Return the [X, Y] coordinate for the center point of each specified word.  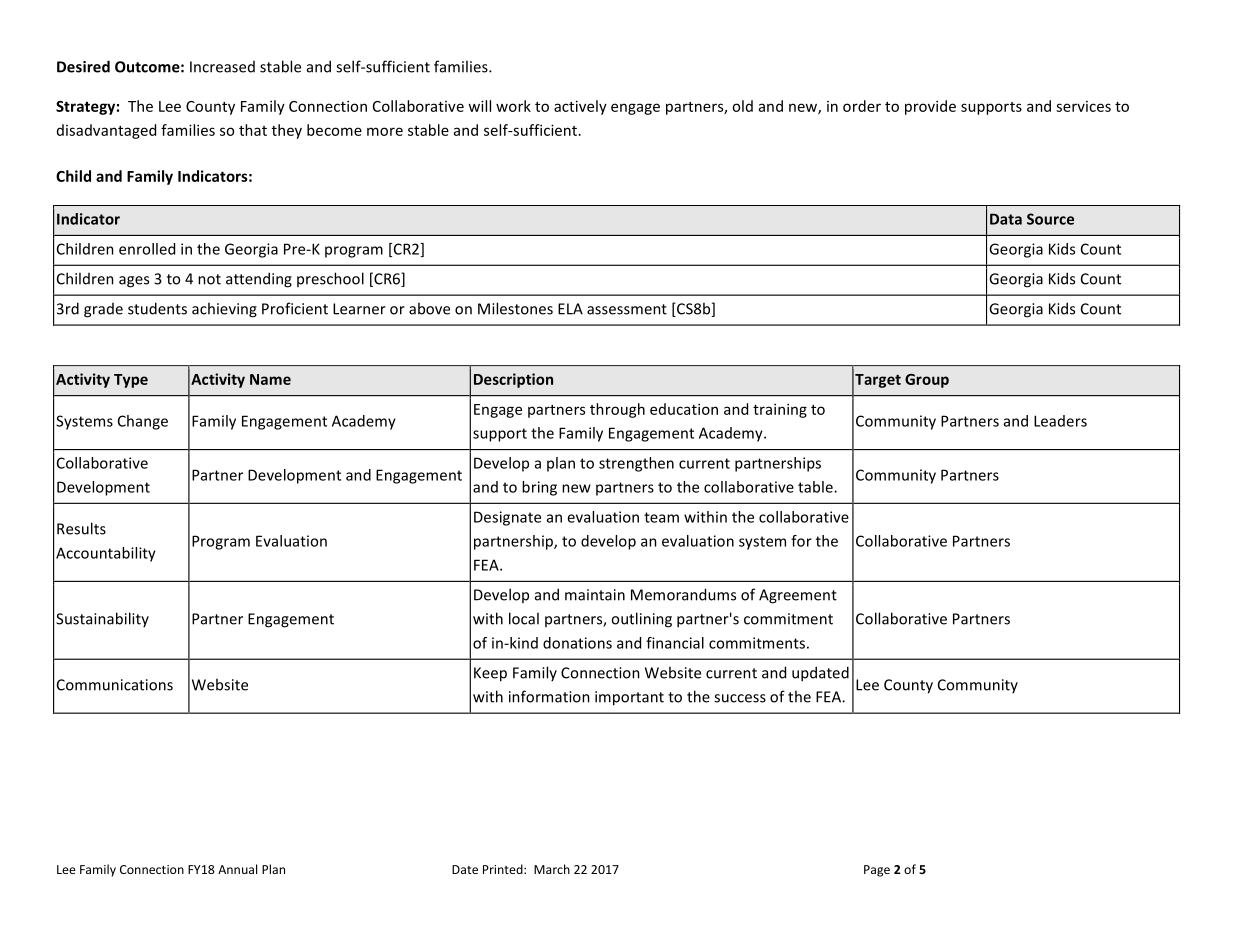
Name [270, 379]
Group [927, 381]
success [740, 698]
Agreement [798, 596]
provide [930, 107]
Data [1006, 219]
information [549, 696]
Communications [115, 685]
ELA [570, 309]
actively [580, 107]
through [617, 410]
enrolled [147, 249]
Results [81, 528]
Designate [507, 518]
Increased [222, 67]
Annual [237, 869]
